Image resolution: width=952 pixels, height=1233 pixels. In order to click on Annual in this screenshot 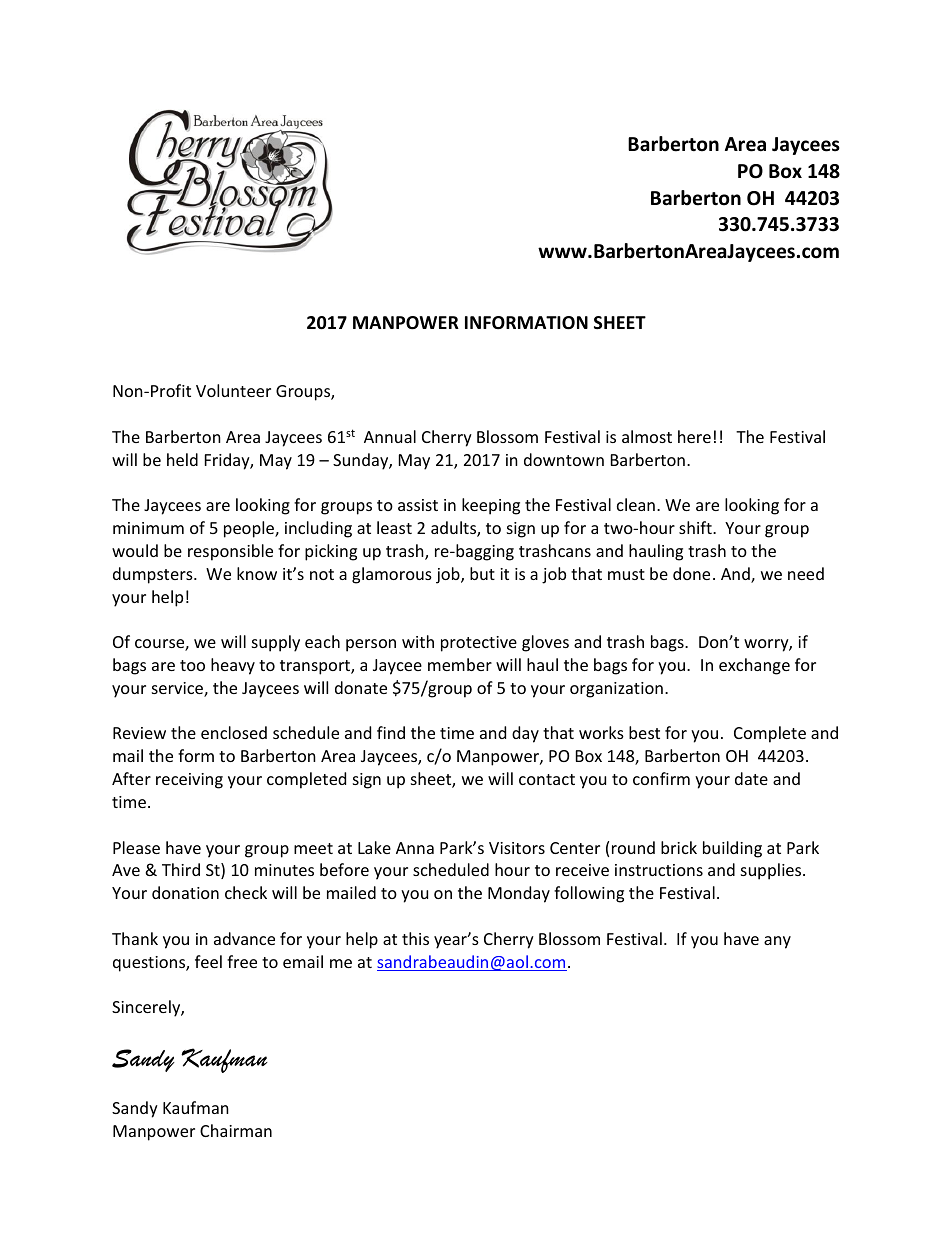, I will do `click(390, 436)`.
